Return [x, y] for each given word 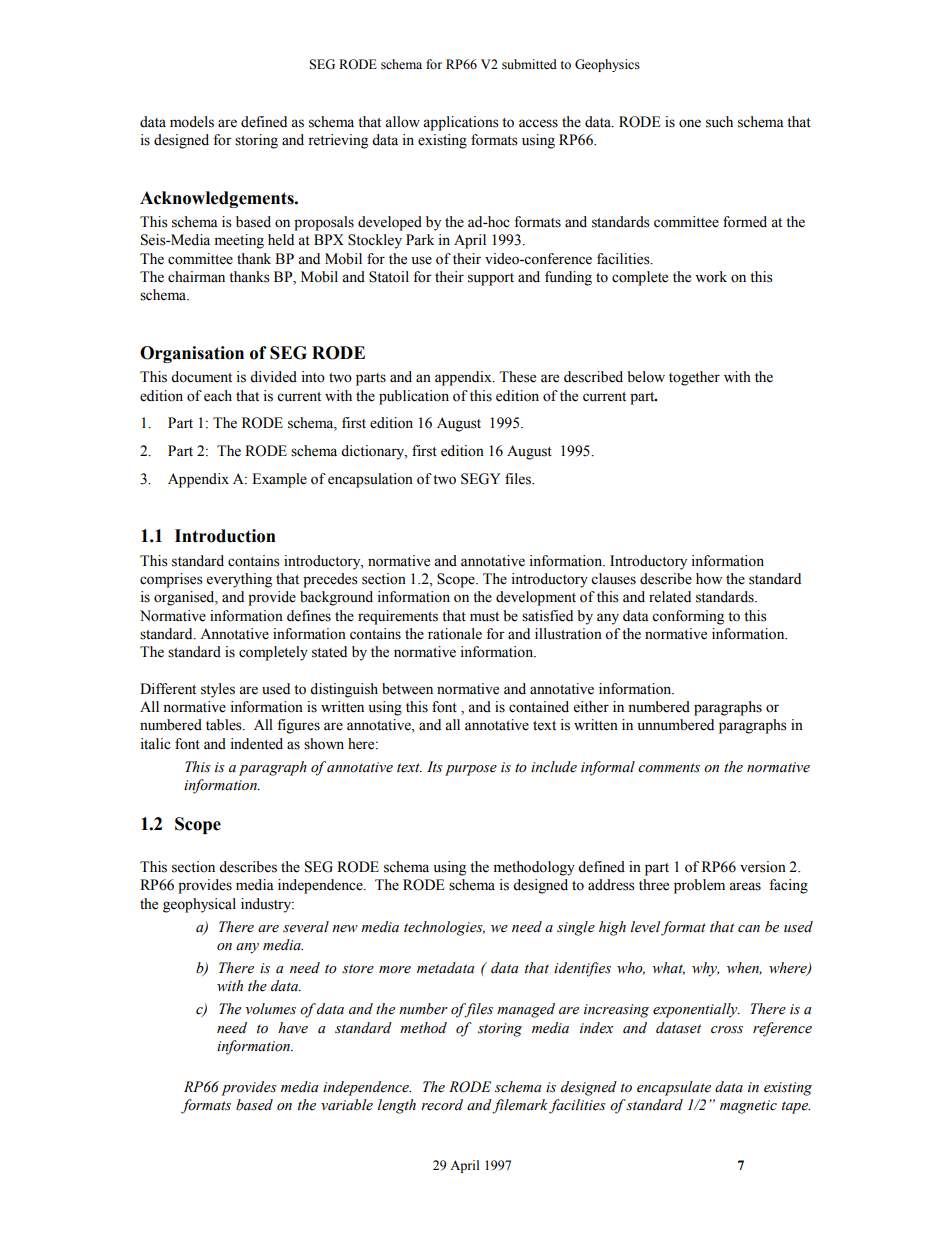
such [719, 122]
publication [414, 397]
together [694, 378]
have [293, 1028]
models [192, 122]
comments [669, 768]
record [442, 1105]
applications [461, 123]
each [218, 396]
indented [256, 744]
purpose [471, 770]
